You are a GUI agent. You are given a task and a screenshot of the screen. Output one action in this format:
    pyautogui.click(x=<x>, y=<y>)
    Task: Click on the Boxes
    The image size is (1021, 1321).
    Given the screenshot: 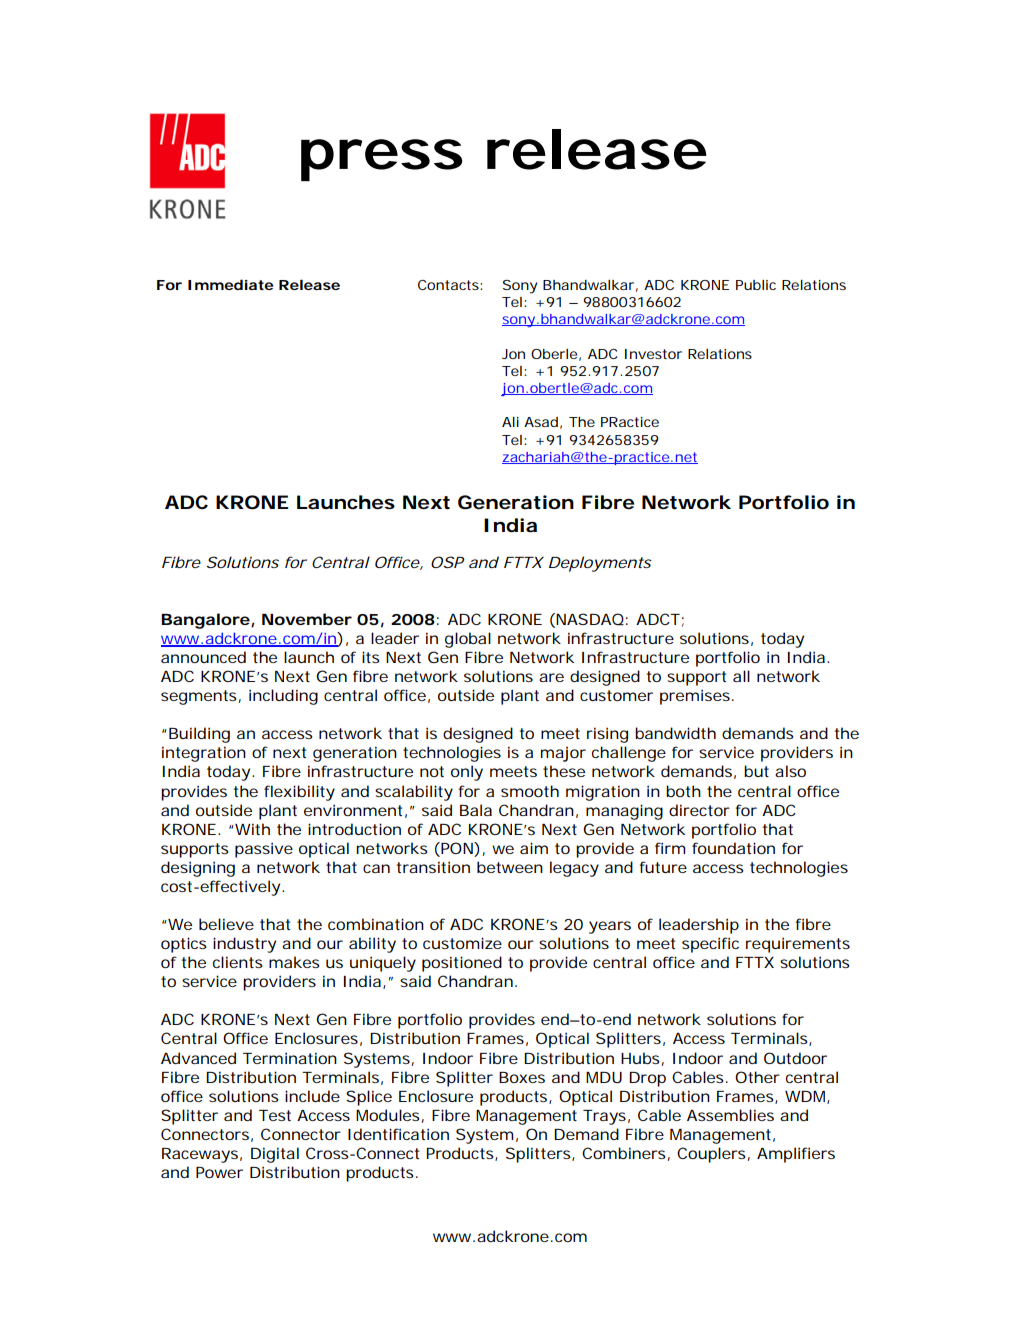 What is the action you would take?
    pyautogui.click(x=522, y=1077)
